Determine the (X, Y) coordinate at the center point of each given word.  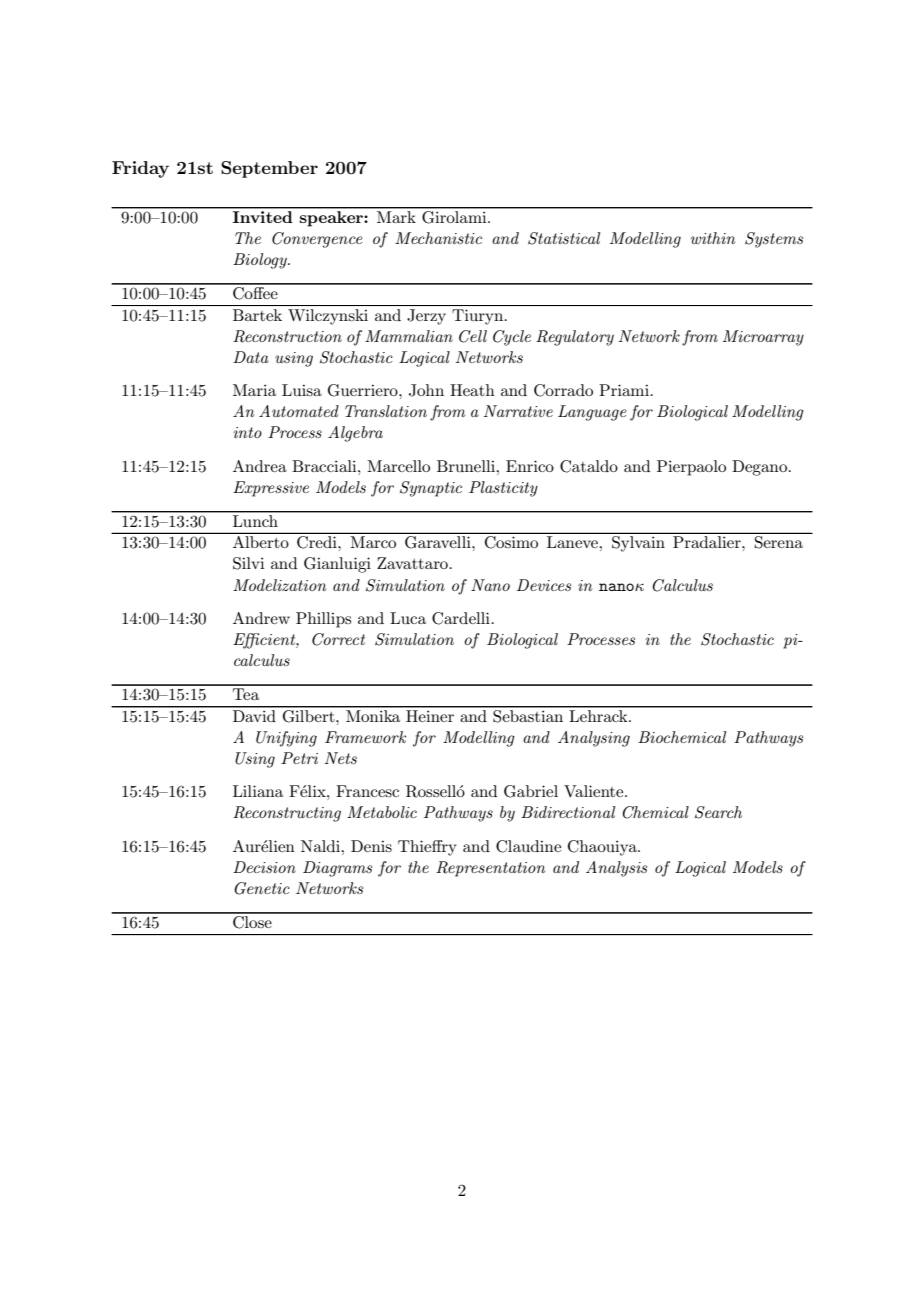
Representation (490, 869)
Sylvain (638, 544)
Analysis (616, 869)
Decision (264, 867)
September (269, 169)
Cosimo (511, 542)
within (713, 238)
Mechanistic (438, 238)
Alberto (261, 542)
